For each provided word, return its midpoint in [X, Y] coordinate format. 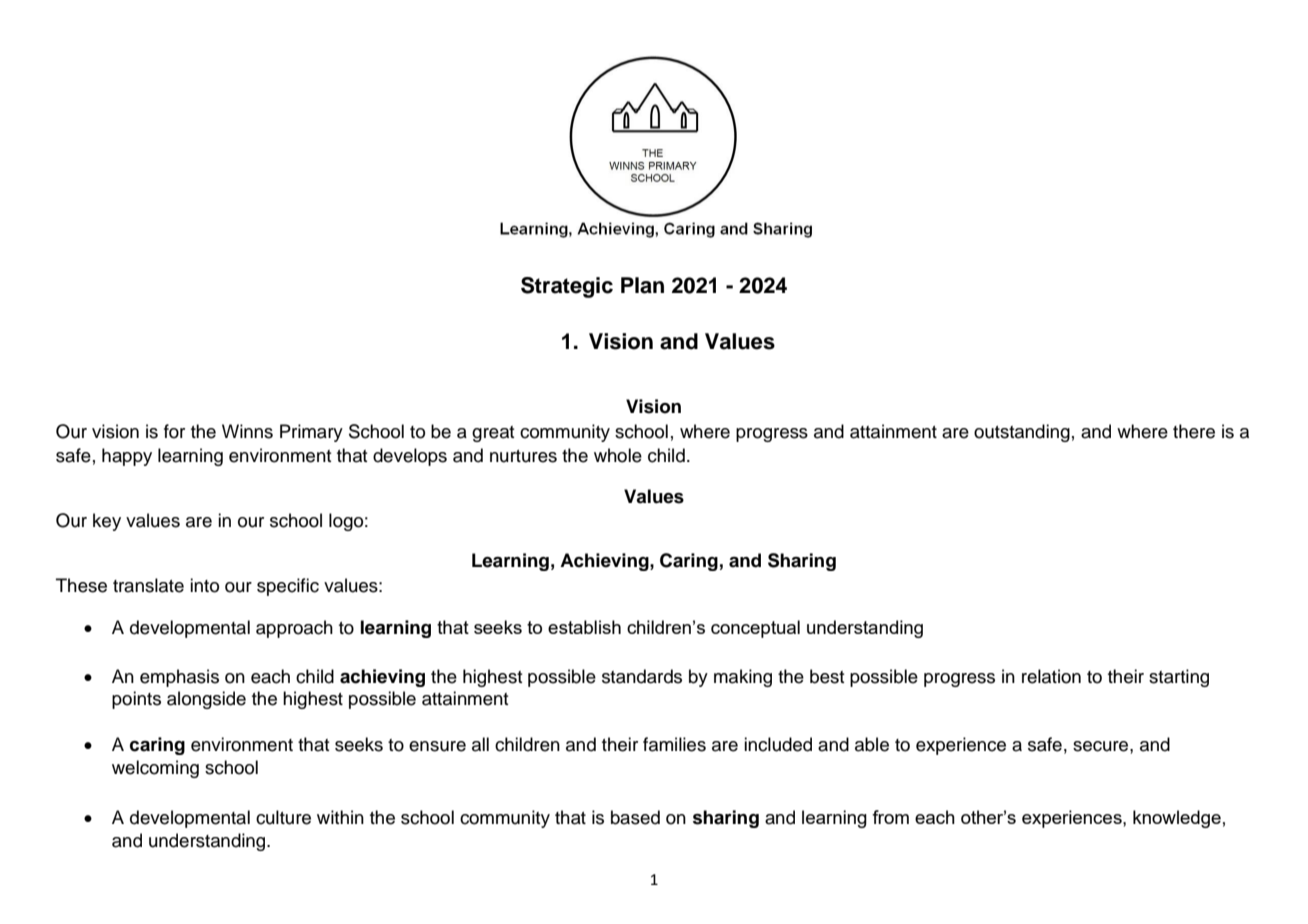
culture [283, 817]
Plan [642, 285]
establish [584, 627]
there [1194, 431]
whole [618, 455]
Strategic [567, 287]
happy [127, 457]
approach [294, 629]
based [635, 817]
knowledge [1177, 819]
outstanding [1022, 433]
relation [1051, 676]
